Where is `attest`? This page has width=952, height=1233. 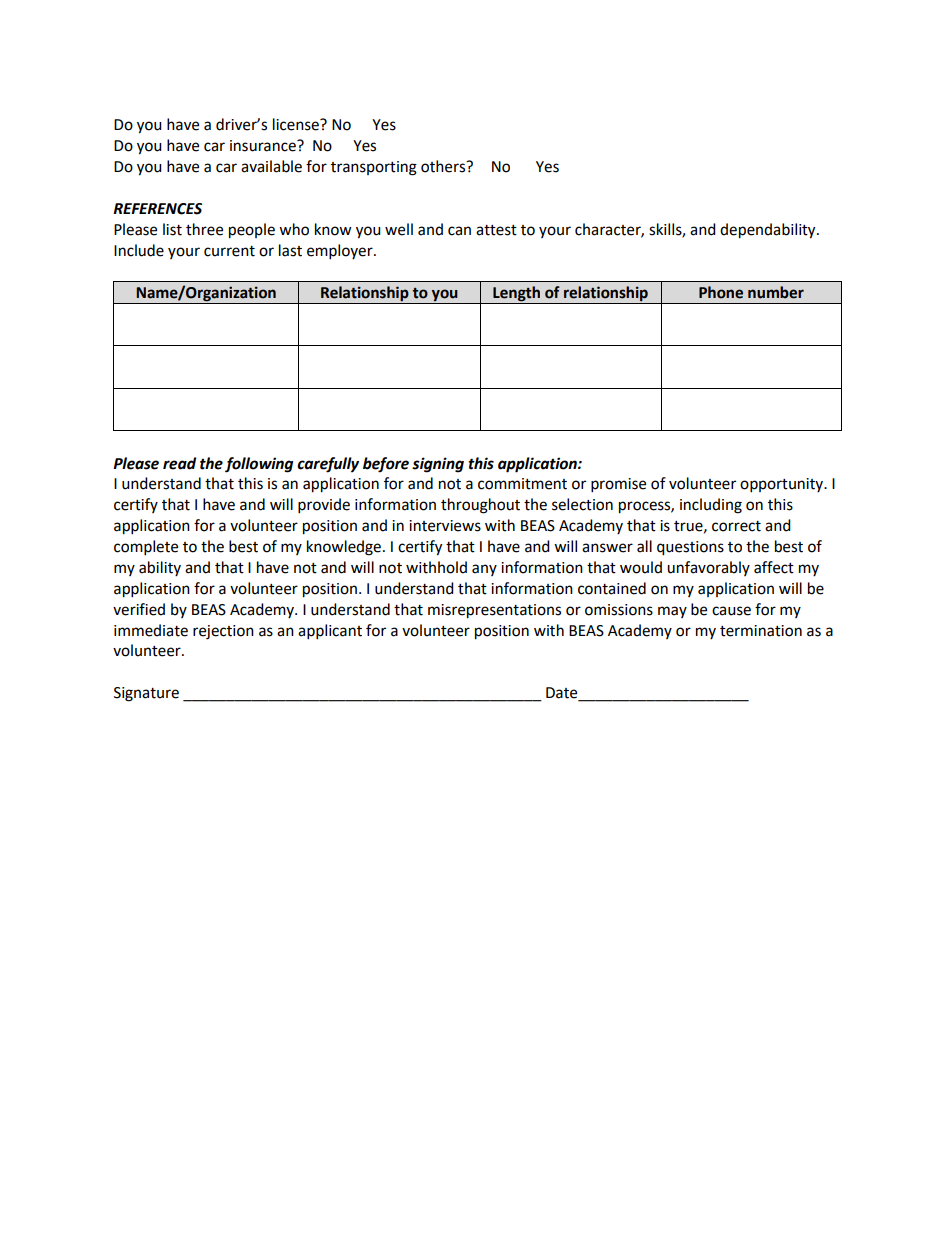
attest is located at coordinates (496, 230).
